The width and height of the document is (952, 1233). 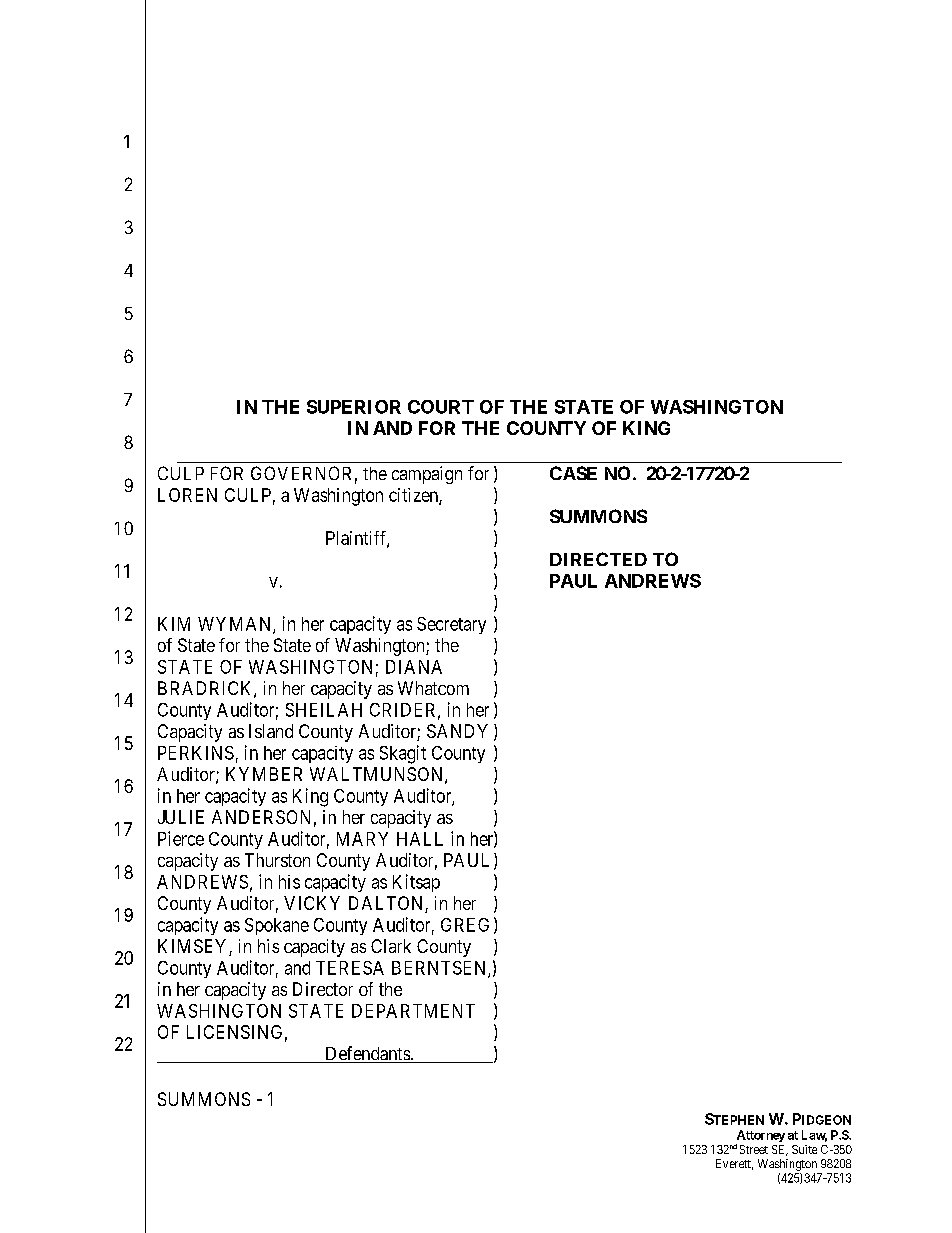 I want to click on HALL, so click(x=420, y=839).
